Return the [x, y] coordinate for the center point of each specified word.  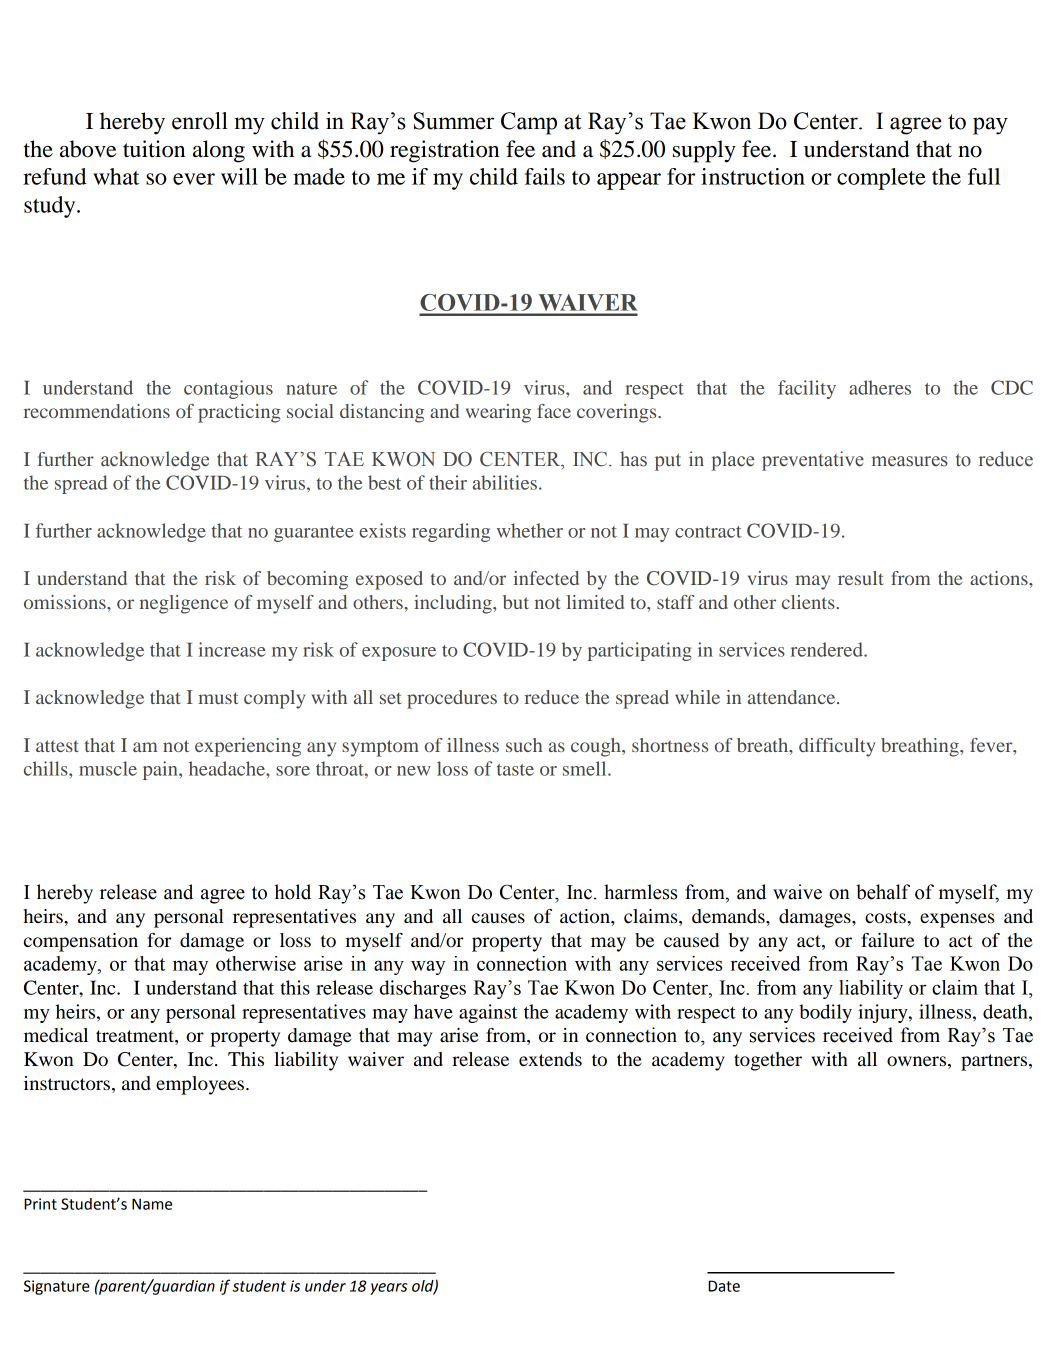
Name [152, 1204]
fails [545, 176]
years [388, 1289]
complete [881, 179]
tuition [154, 149]
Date [724, 1286]
